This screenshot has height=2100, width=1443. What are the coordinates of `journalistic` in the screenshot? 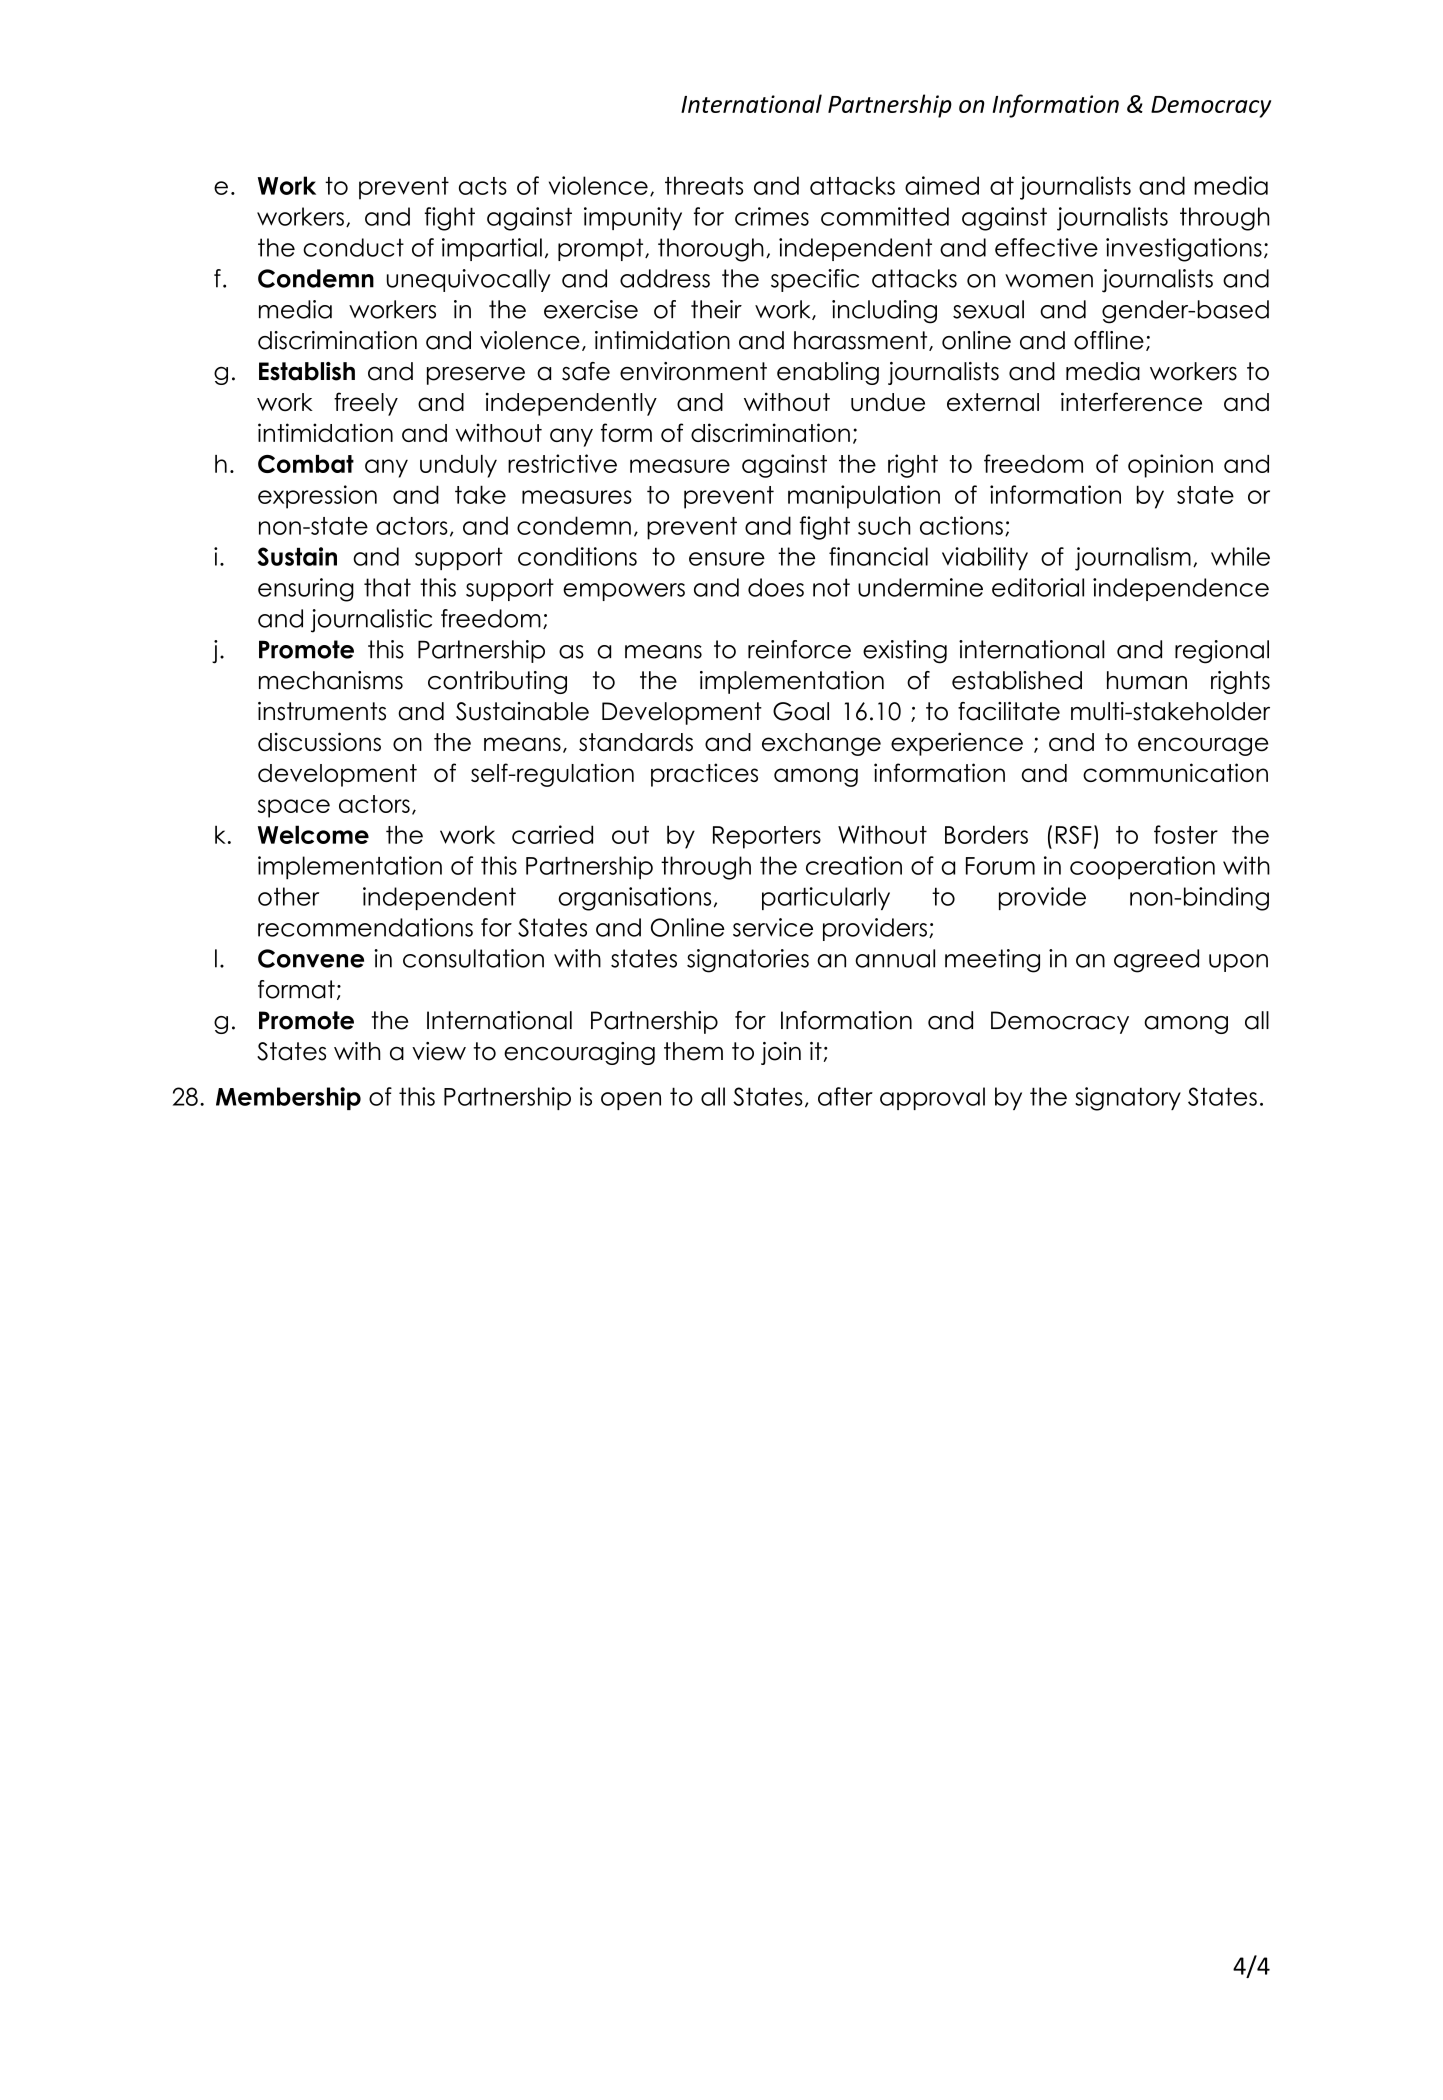 It's located at (371, 621).
